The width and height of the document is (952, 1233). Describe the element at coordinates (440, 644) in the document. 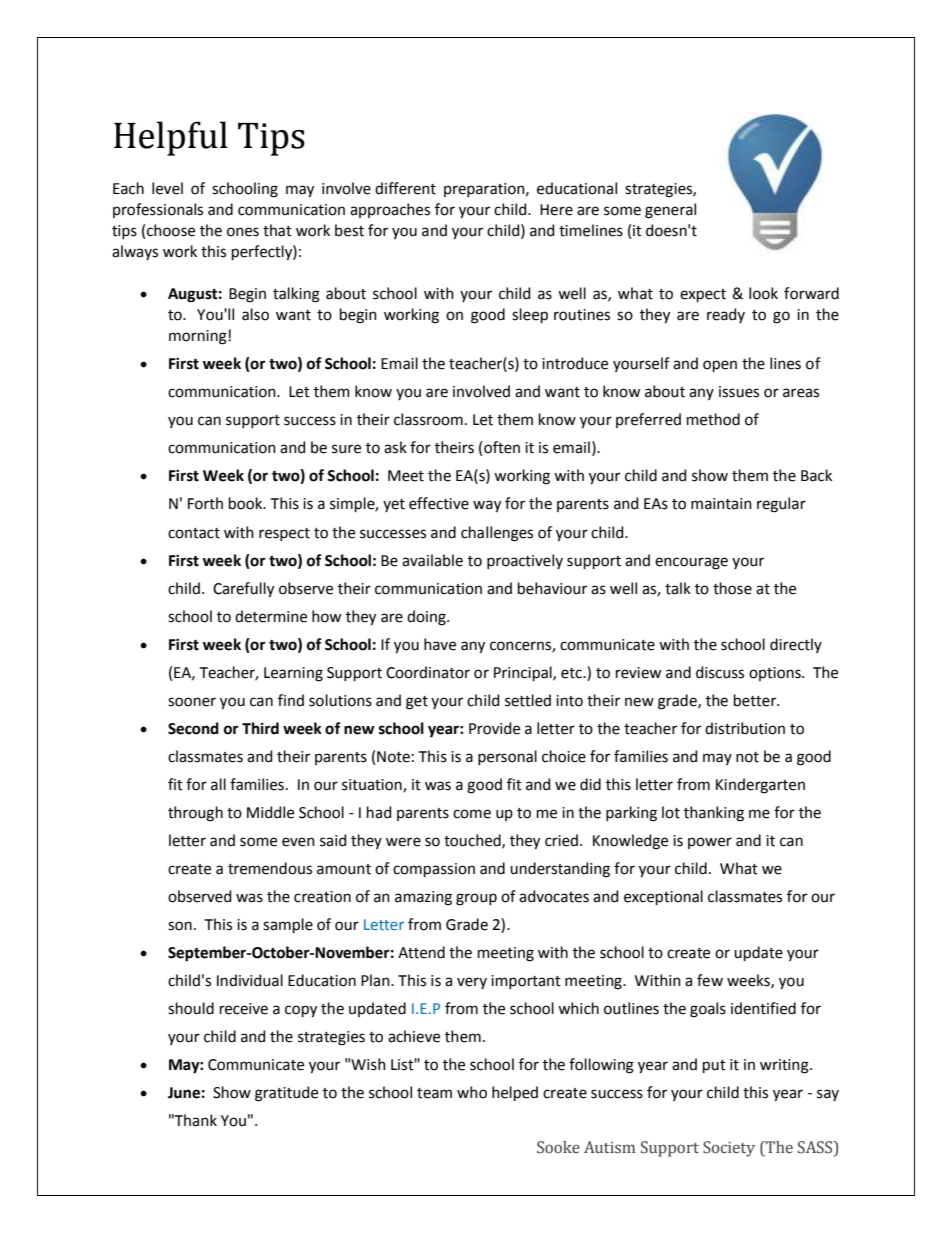

I see `have` at that location.
